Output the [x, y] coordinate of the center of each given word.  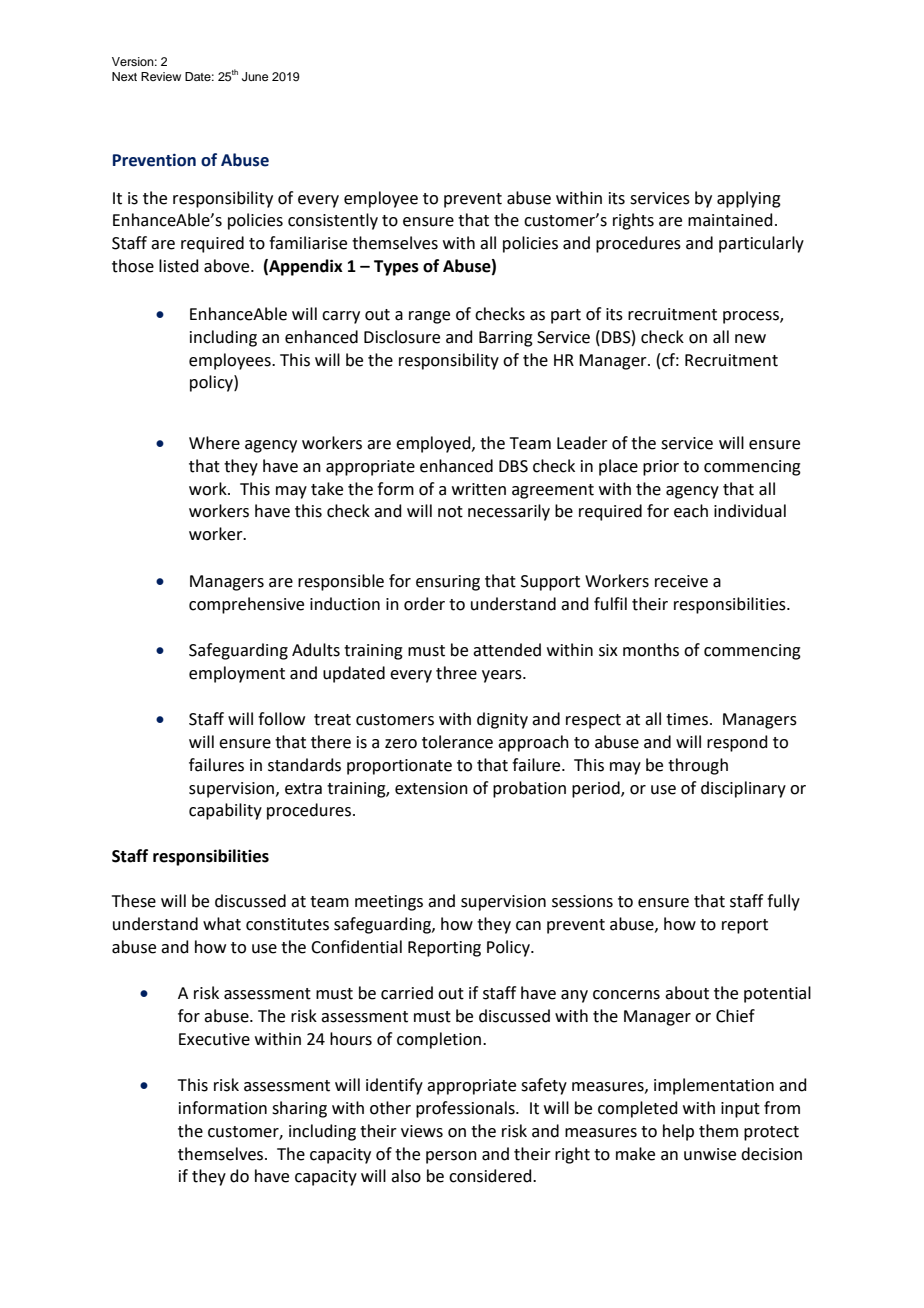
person [451, 1157]
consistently [333, 221]
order [424, 604]
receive [681, 581]
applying [749, 199]
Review [161, 76]
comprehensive [246, 605]
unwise [710, 1154]
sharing [299, 1109]
